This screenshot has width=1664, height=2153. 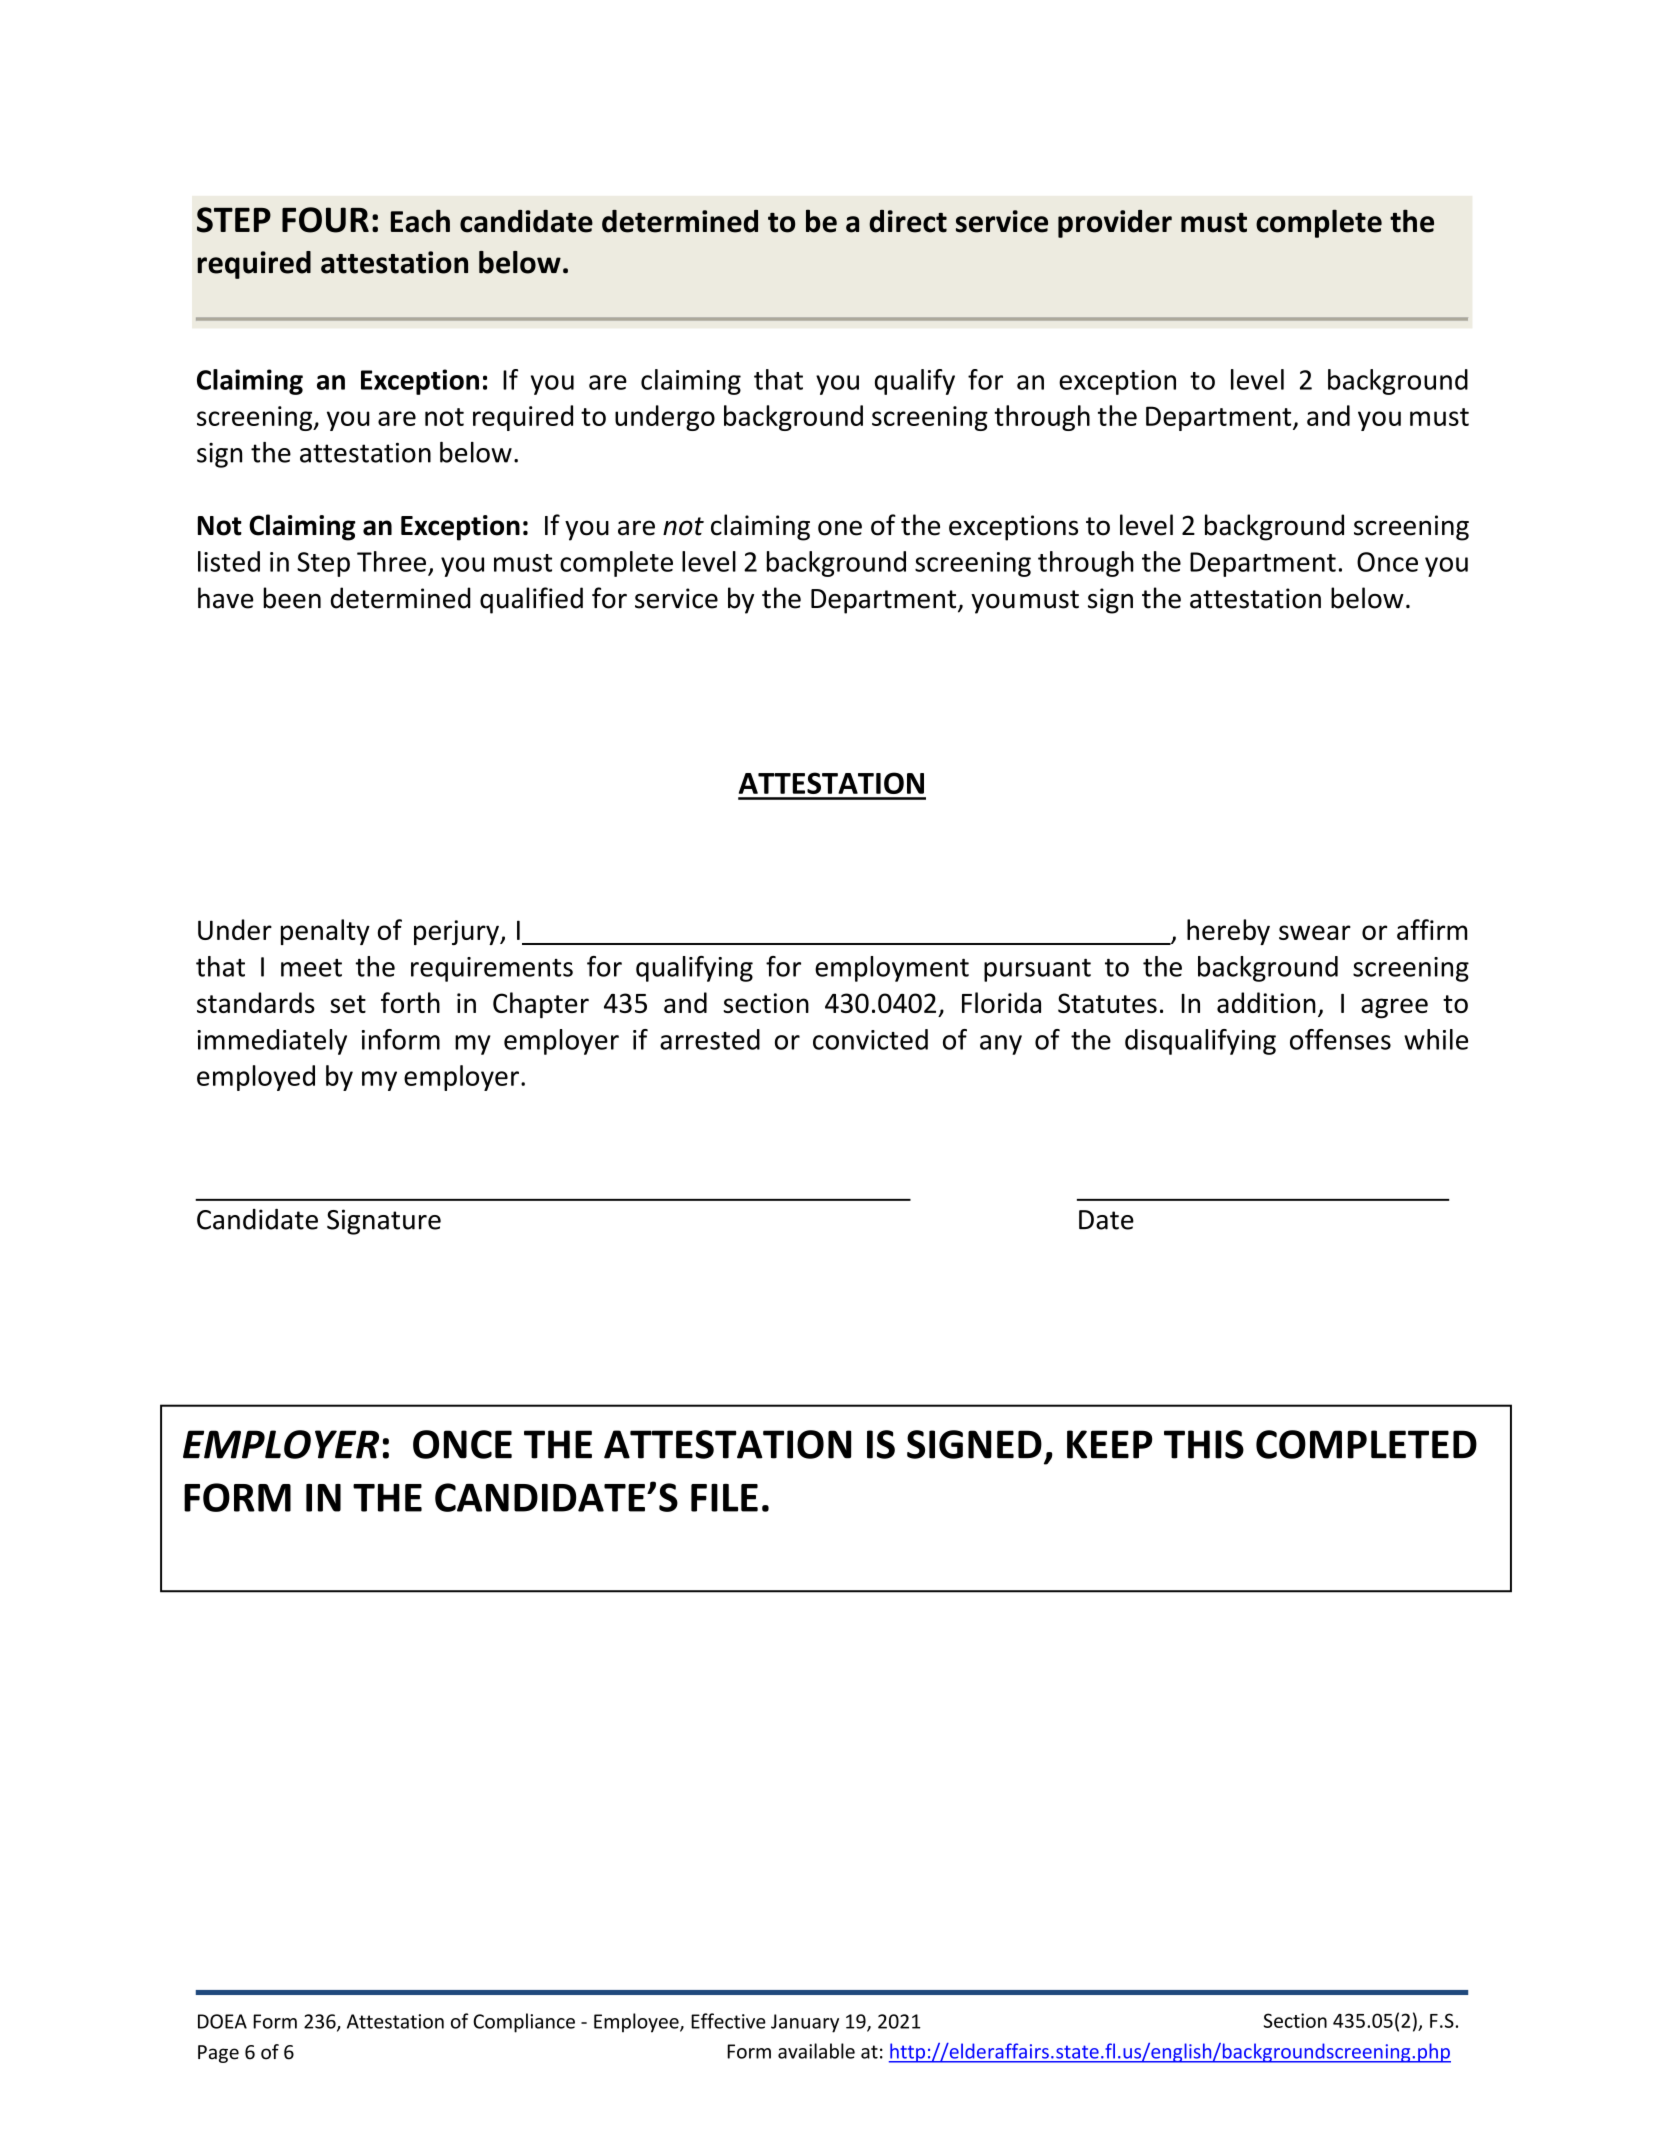 What do you see at coordinates (325, 220) in the screenshot?
I see `FOUR` at bounding box center [325, 220].
